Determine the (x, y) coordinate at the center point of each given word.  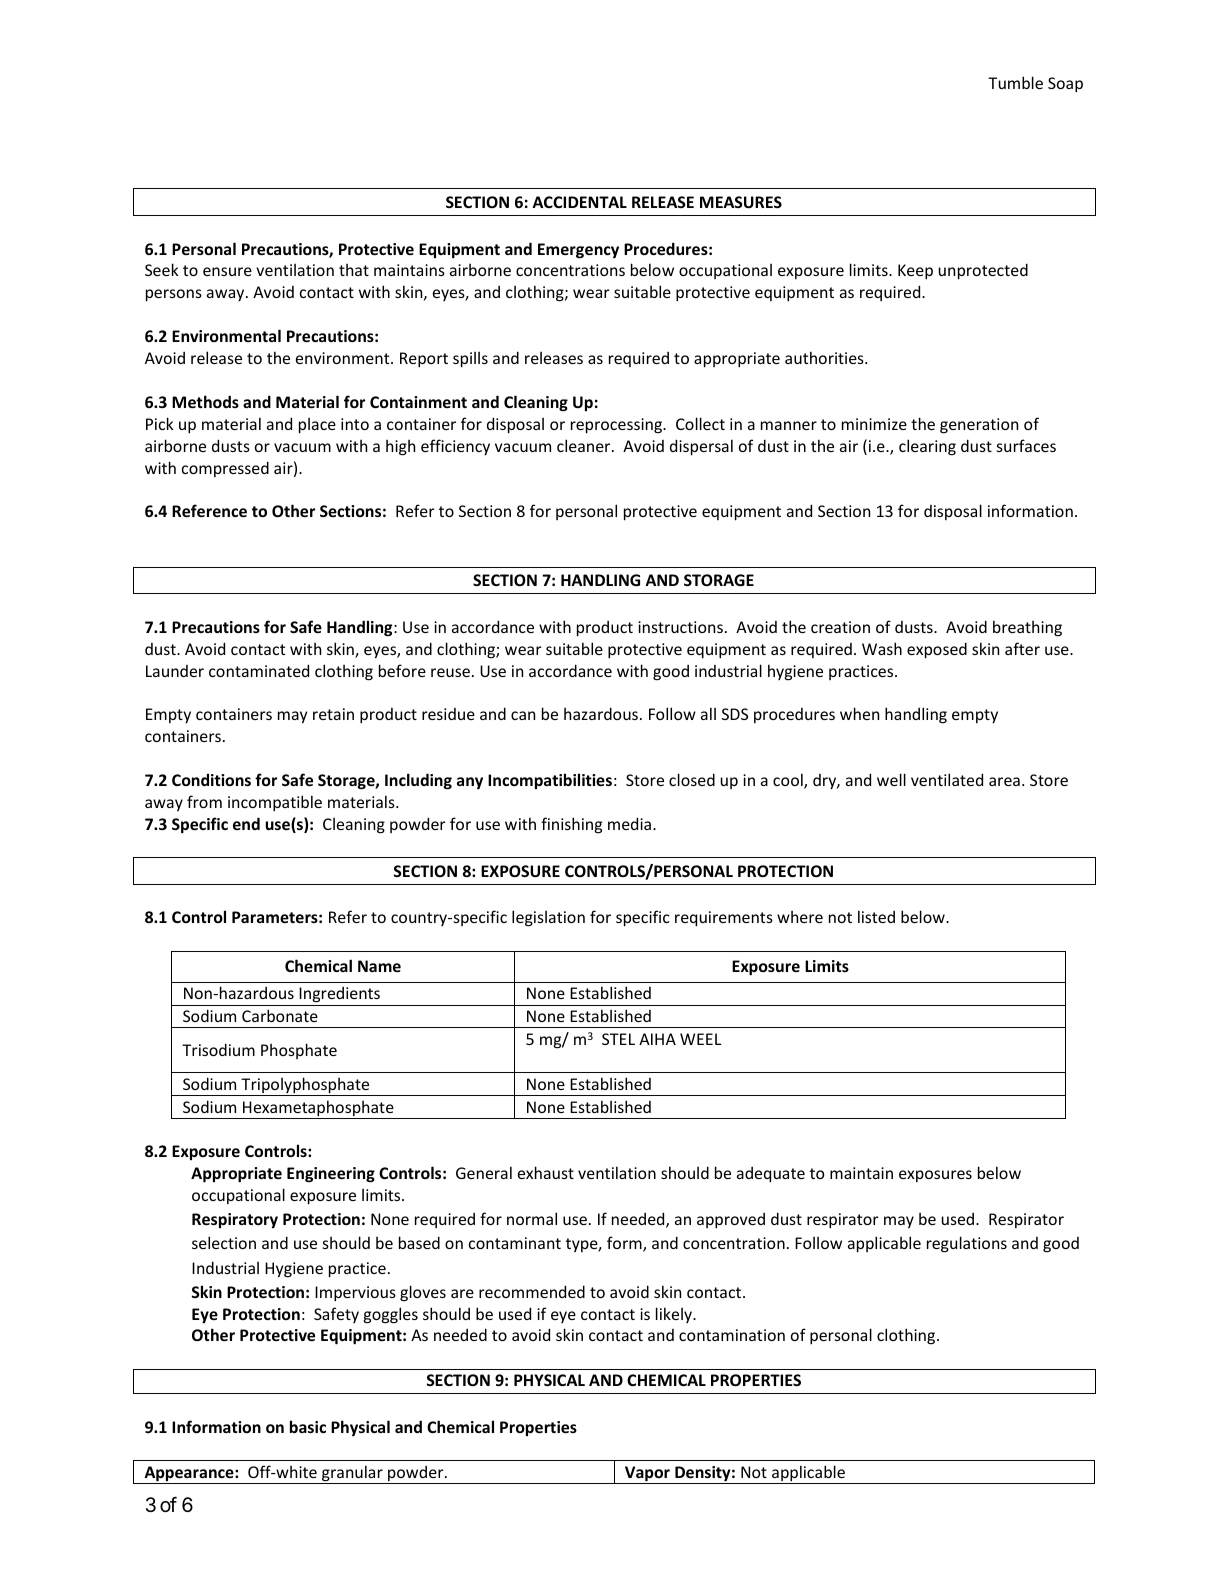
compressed (225, 469)
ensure (227, 271)
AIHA (657, 1039)
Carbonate (280, 1015)
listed (876, 916)
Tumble (1015, 82)
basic (308, 1426)
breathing (1027, 628)
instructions (680, 627)
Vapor (647, 1475)
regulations (967, 1244)
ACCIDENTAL (579, 202)
